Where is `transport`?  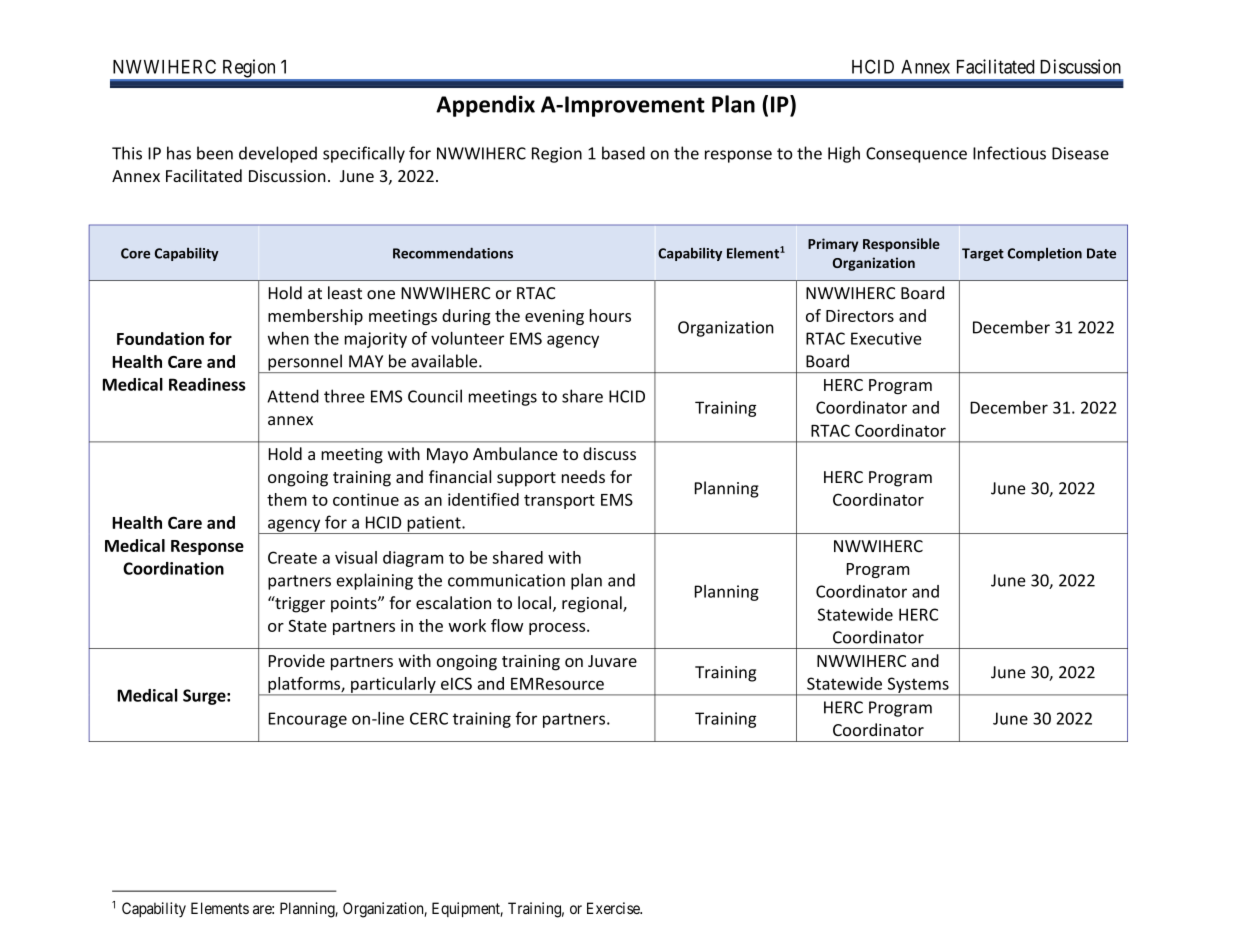
transport is located at coordinates (559, 501).
